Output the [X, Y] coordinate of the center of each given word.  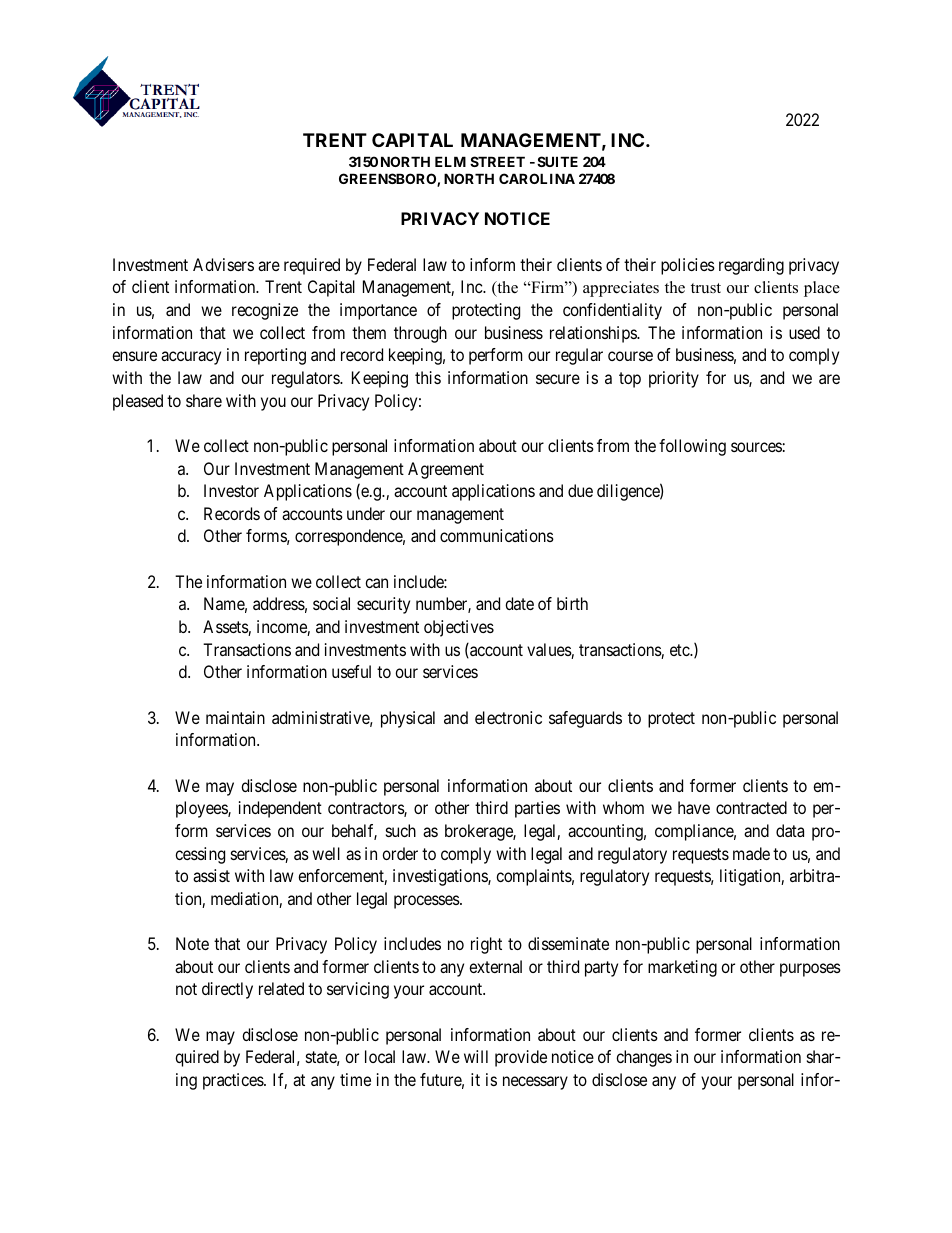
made [751, 853]
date [519, 603]
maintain [235, 717]
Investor [231, 490]
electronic [508, 717]
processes [427, 902]
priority [674, 379]
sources [756, 447]
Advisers [223, 264]
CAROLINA [537, 178]
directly [227, 990]
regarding [751, 266]
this [428, 377]
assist [211, 875]
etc [680, 650]
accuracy [191, 358]
